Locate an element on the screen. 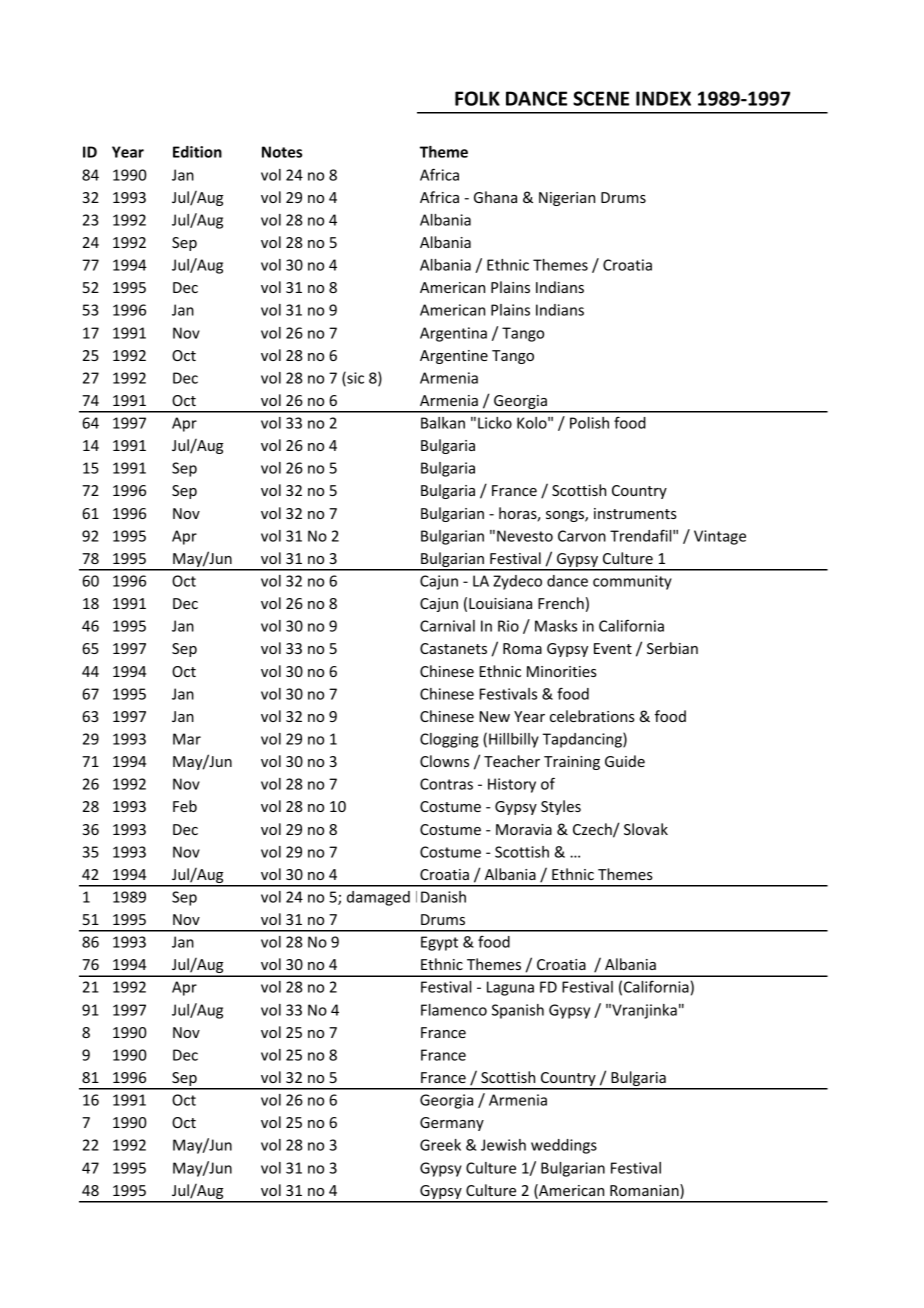  Feb is located at coordinates (185, 806).
